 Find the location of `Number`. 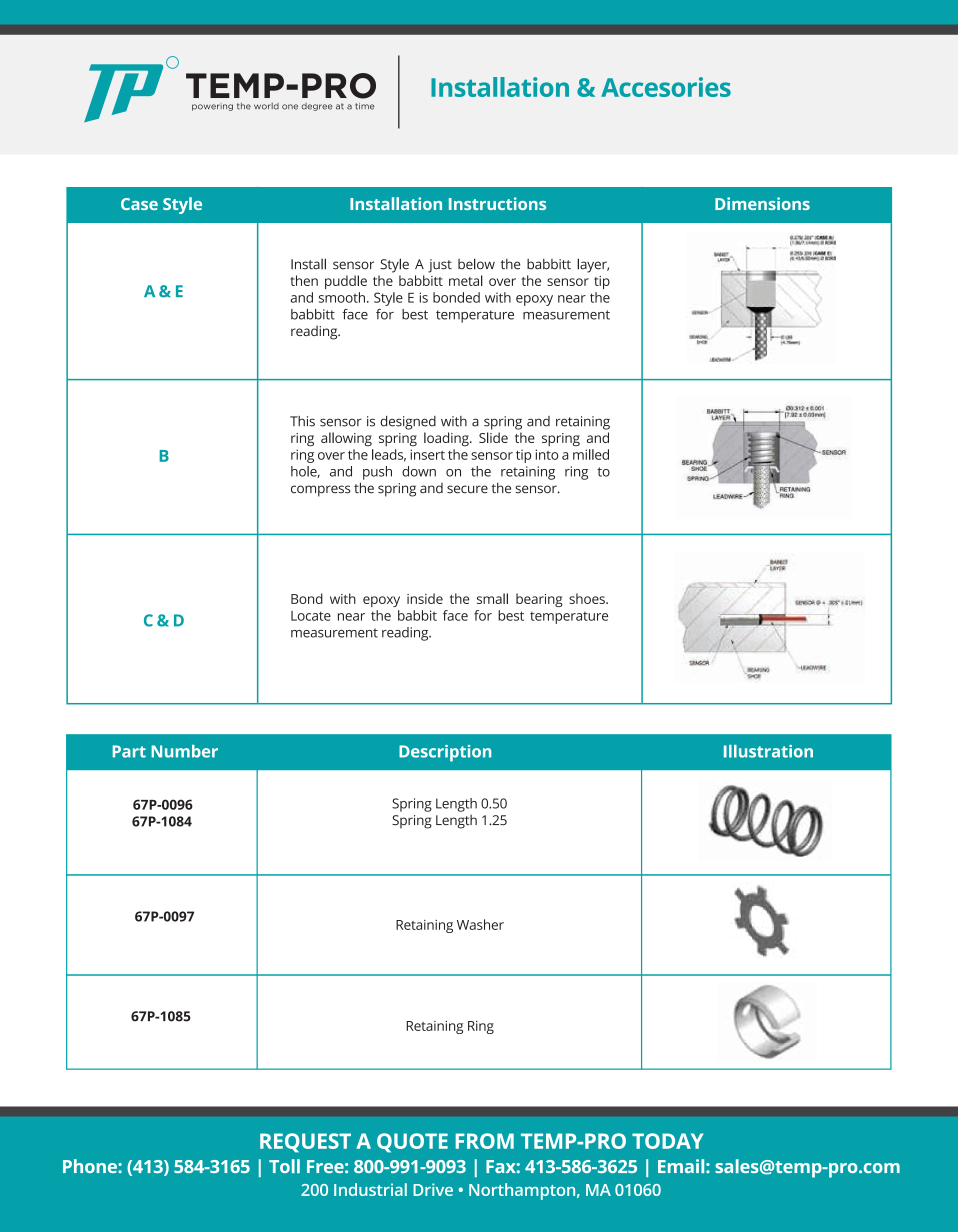

Number is located at coordinates (184, 751).
